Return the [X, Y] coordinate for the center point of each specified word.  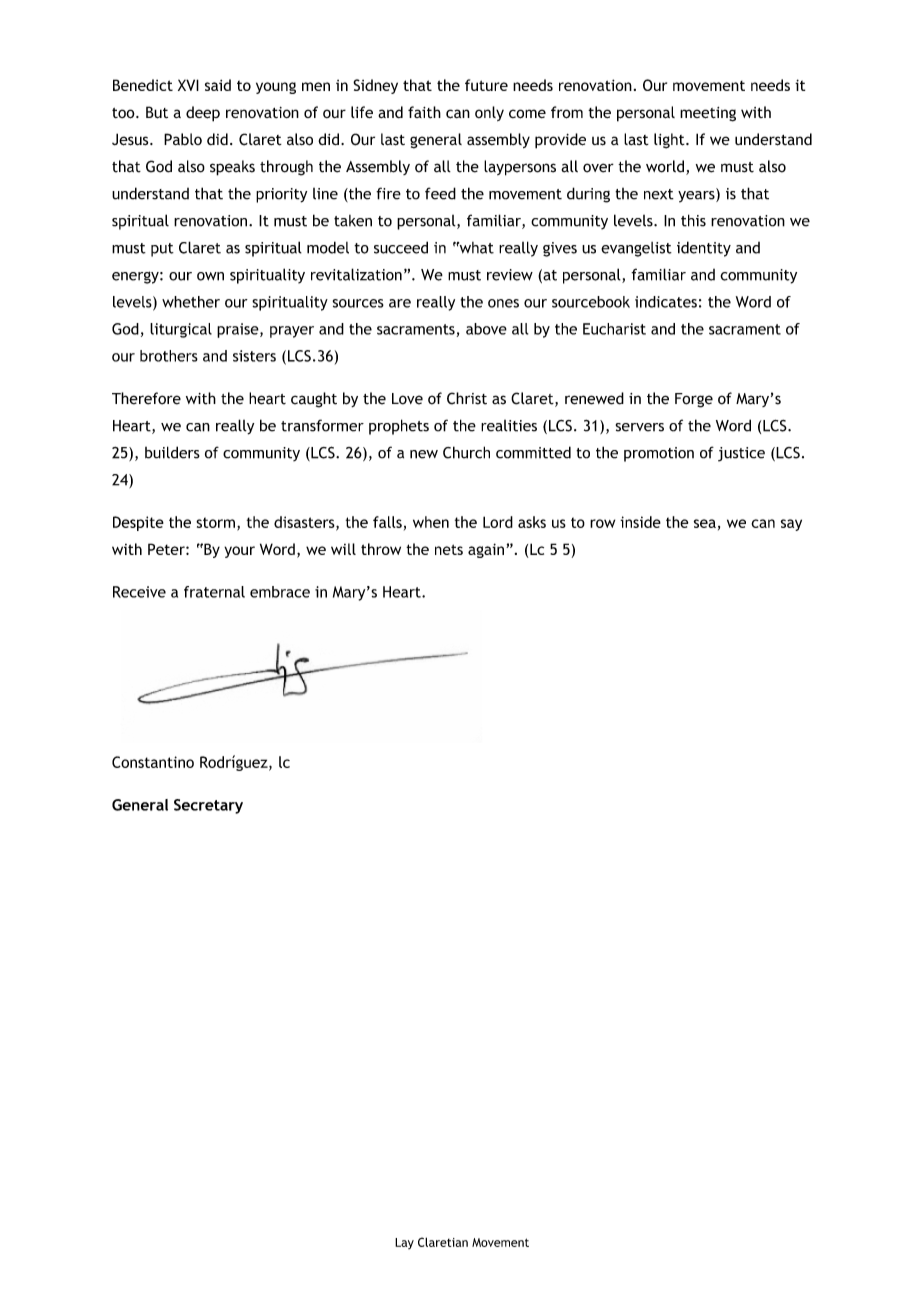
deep [203, 114]
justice [741, 454]
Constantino [153, 762]
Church [466, 452]
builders [172, 452]
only [489, 113]
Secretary [208, 806]
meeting [708, 114]
